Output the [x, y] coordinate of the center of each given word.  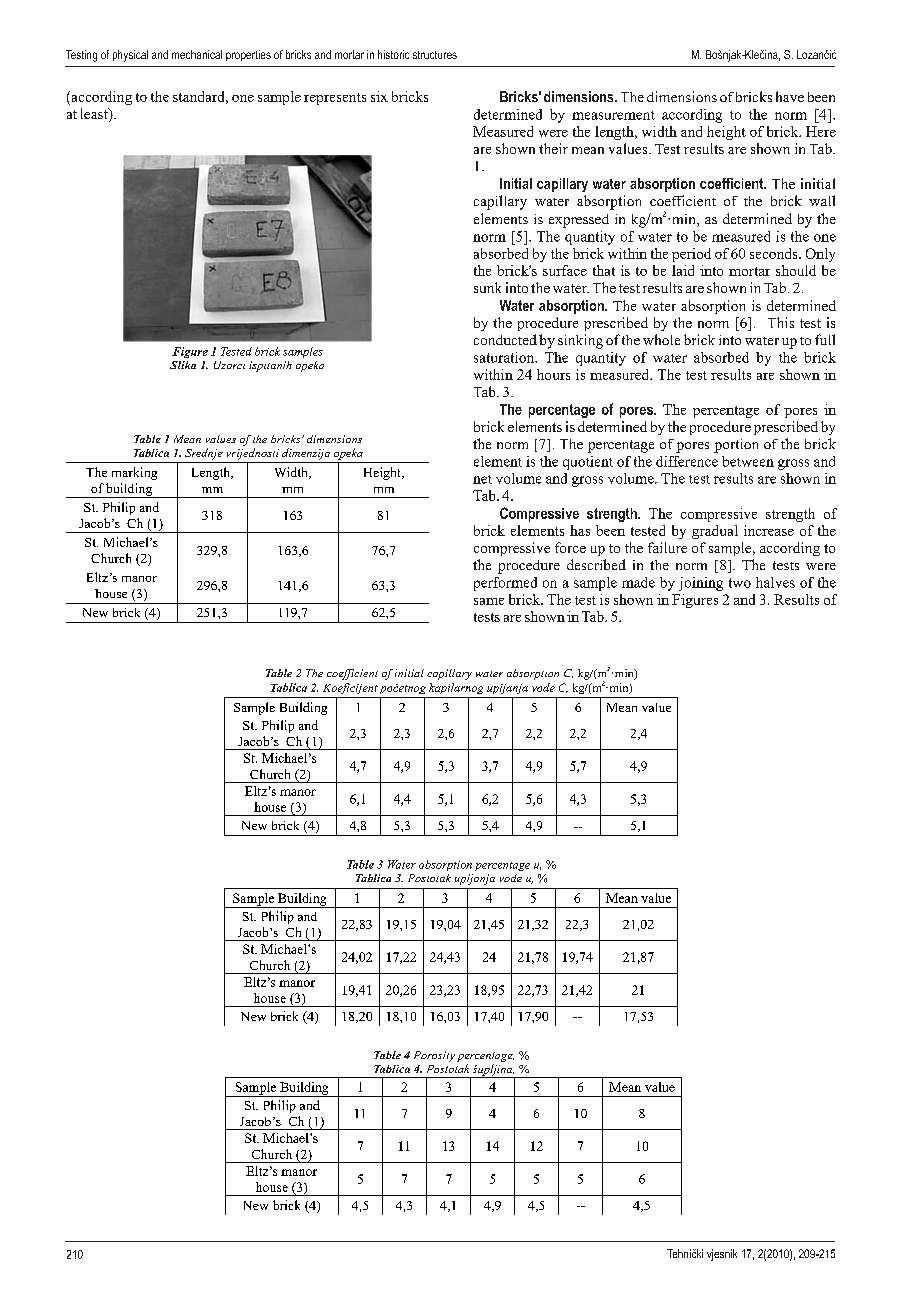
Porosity [434, 1056]
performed [505, 584]
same [489, 601]
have [790, 96]
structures [435, 55]
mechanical [197, 54]
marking [134, 473]
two [740, 583]
